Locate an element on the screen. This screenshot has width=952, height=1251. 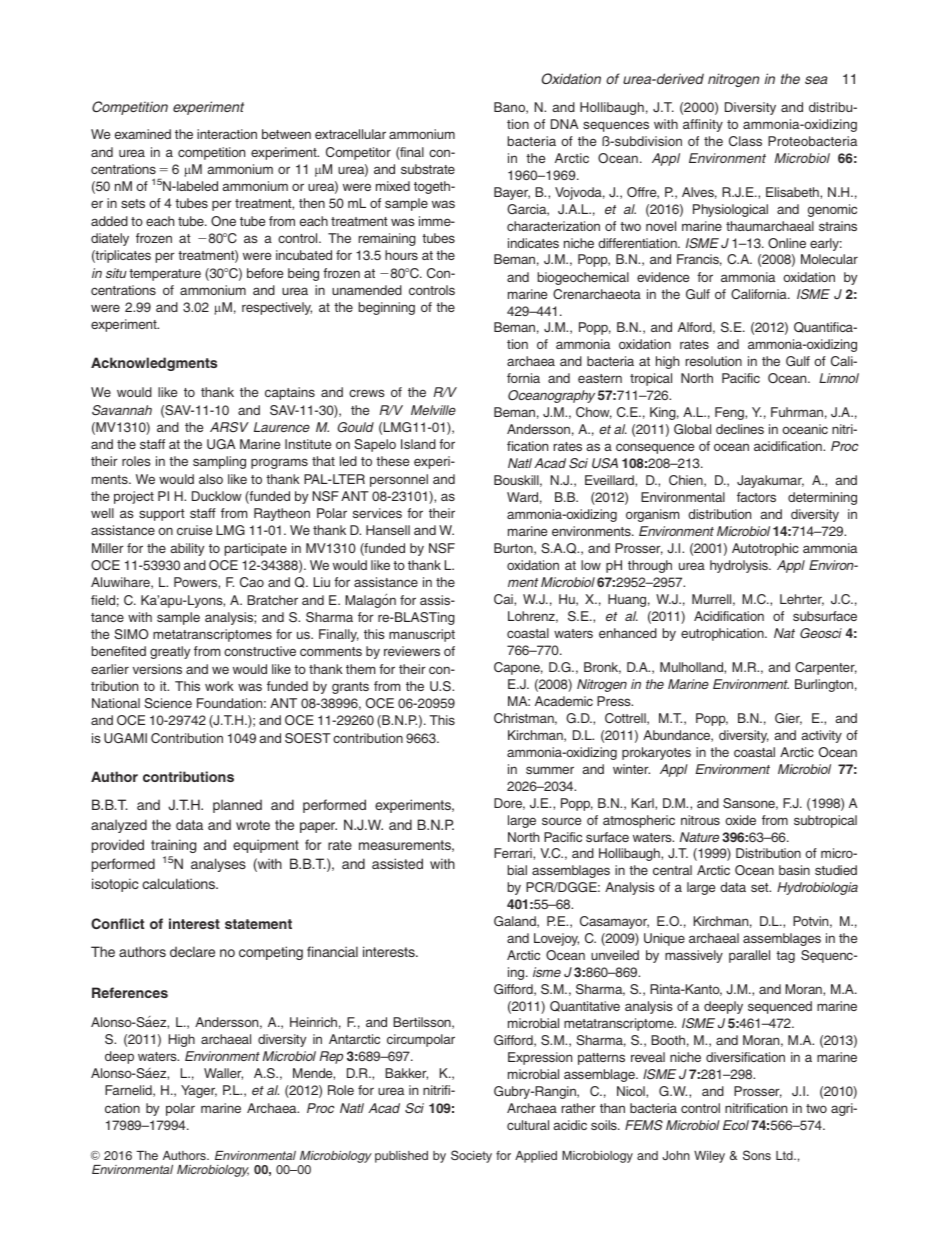
Ferrari is located at coordinates (514, 853).
